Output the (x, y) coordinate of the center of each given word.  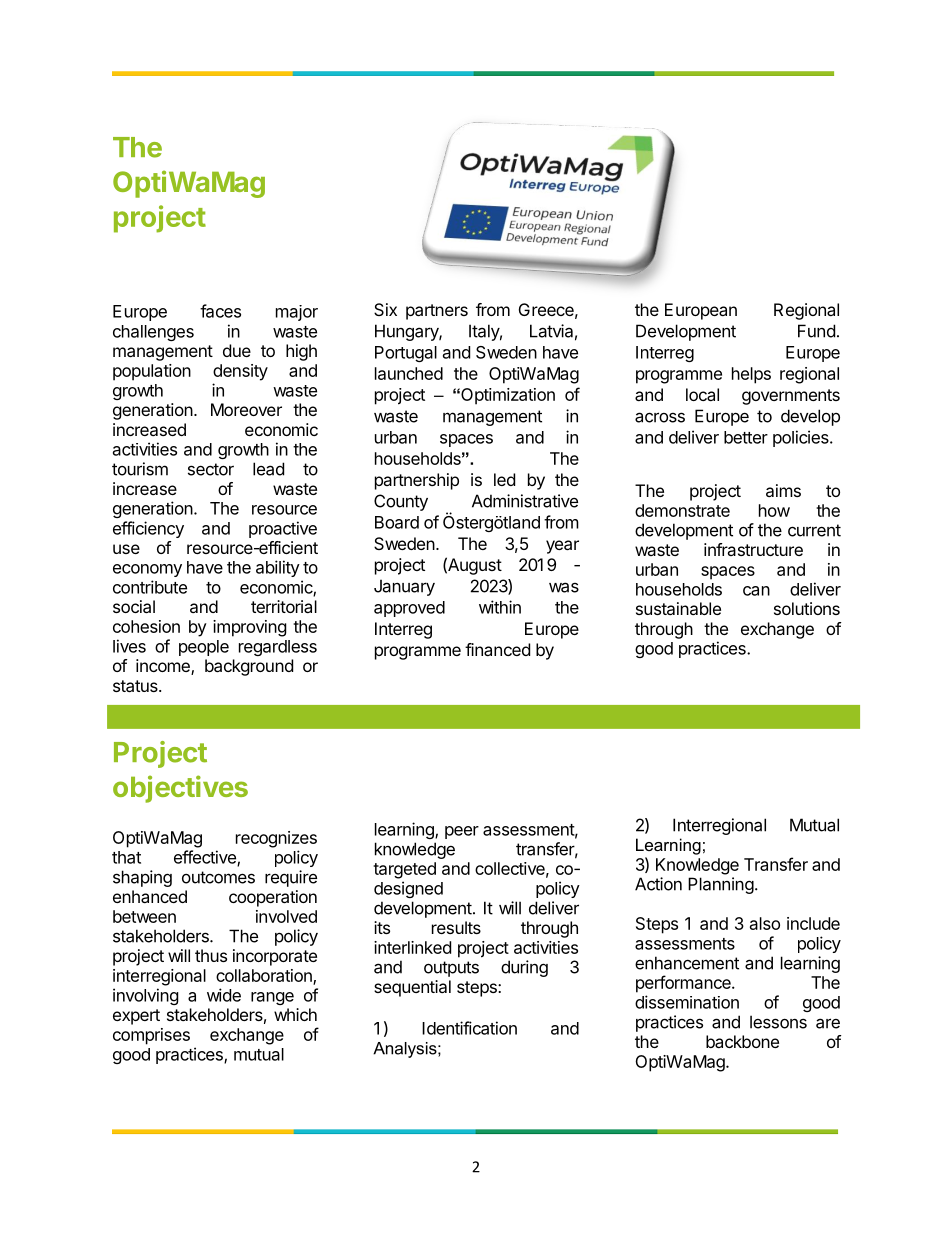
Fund (816, 331)
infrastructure (753, 549)
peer (462, 832)
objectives (180, 789)
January (404, 587)
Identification (469, 1028)
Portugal (406, 354)
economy (147, 570)
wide (224, 995)
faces (220, 311)
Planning (721, 885)
